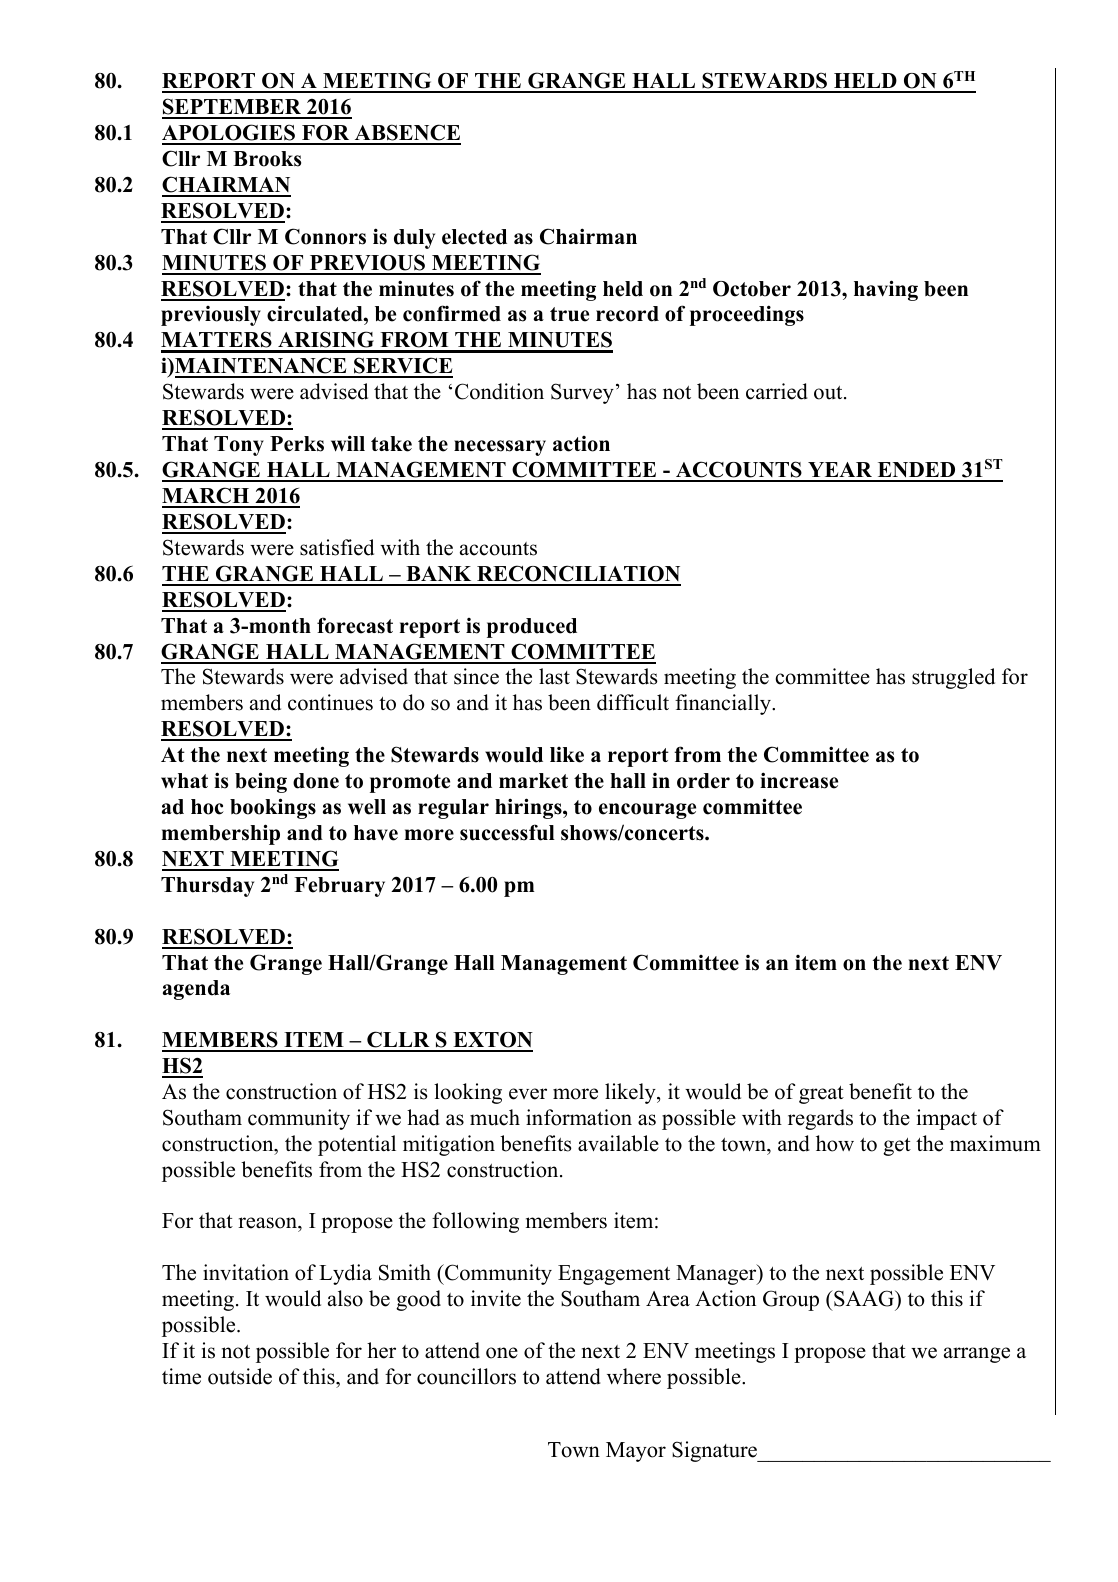  Describe the element at coordinates (528, 1094) in the screenshot. I see `ever` at that location.
